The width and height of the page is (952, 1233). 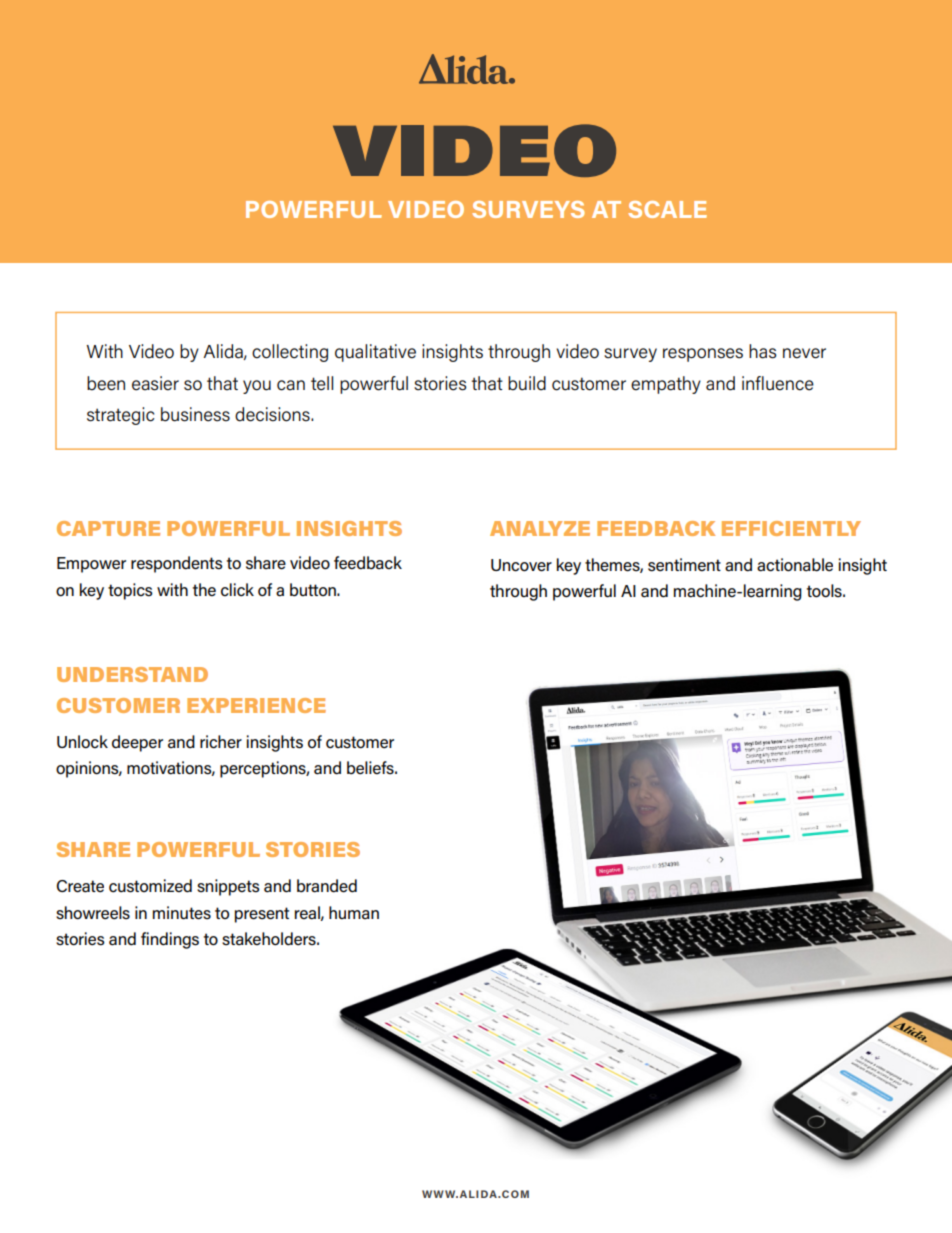 I want to click on EFFICIENTLY, so click(x=791, y=528).
